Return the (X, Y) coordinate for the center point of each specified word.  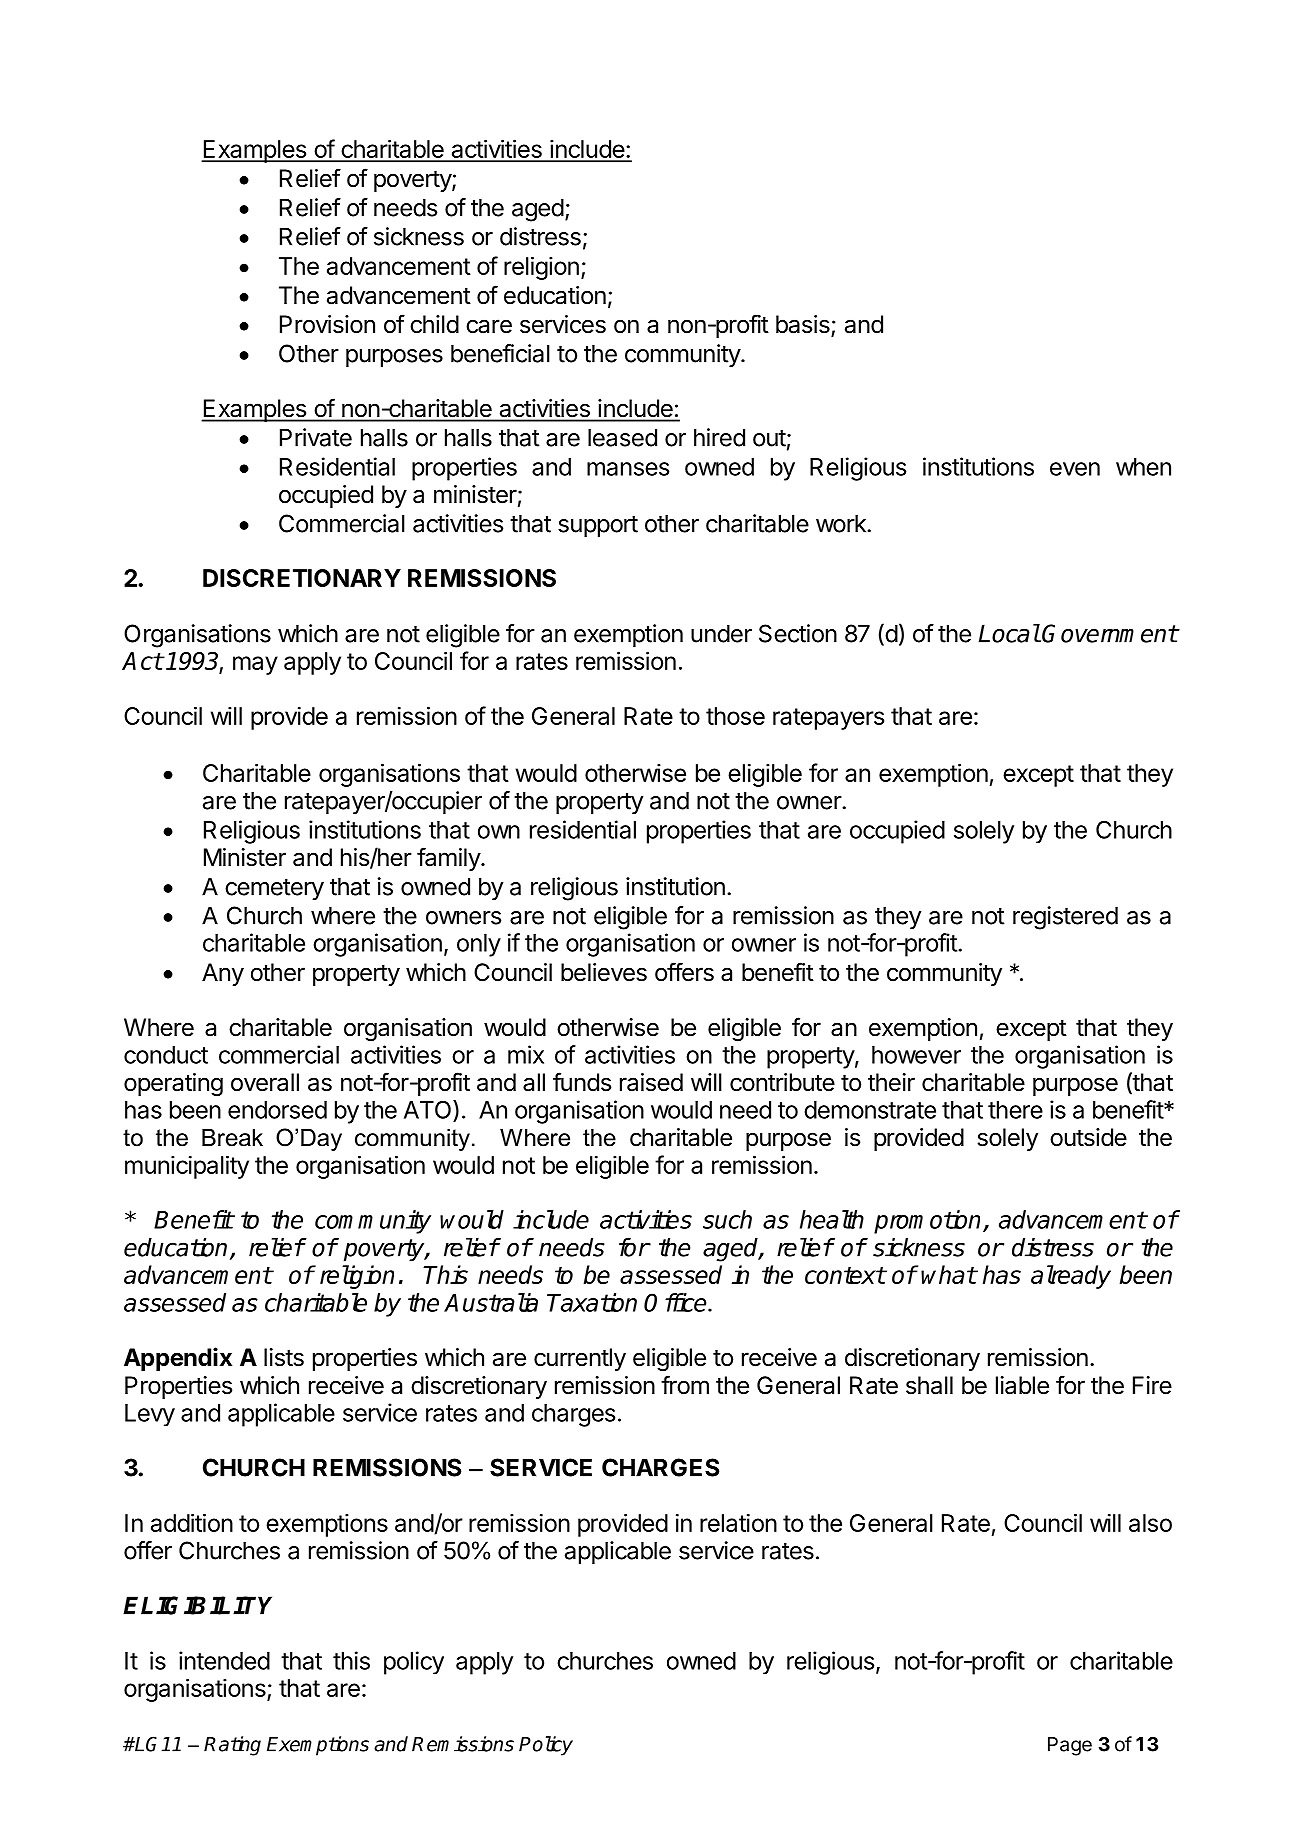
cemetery (274, 889)
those (735, 716)
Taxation (592, 1302)
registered (1065, 918)
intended (224, 1660)
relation (738, 1523)
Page (1070, 1746)
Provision (327, 324)
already (1071, 1277)
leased (622, 437)
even (1075, 469)
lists (284, 1357)
